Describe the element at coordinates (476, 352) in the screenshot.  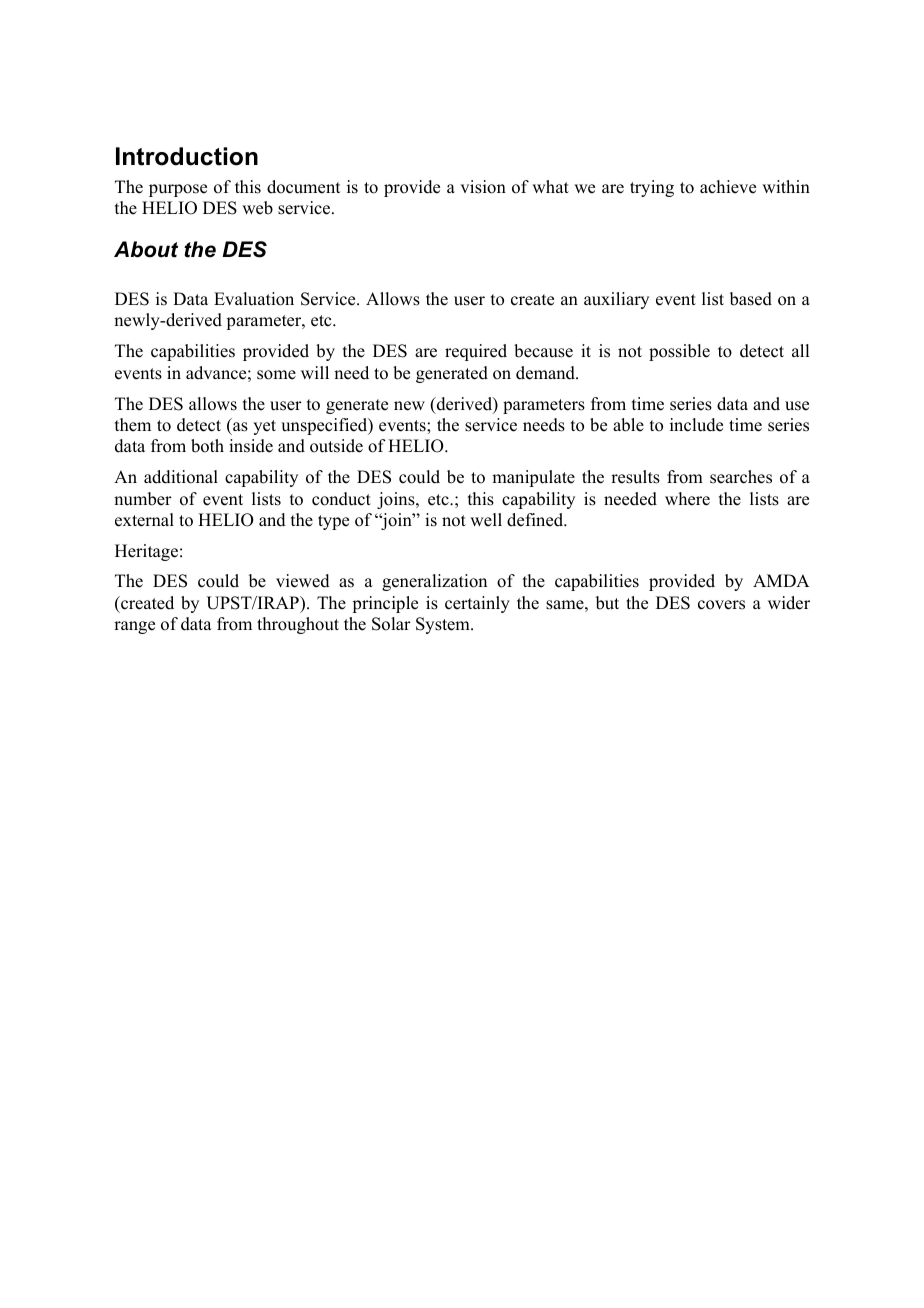
I see `required` at that location.
